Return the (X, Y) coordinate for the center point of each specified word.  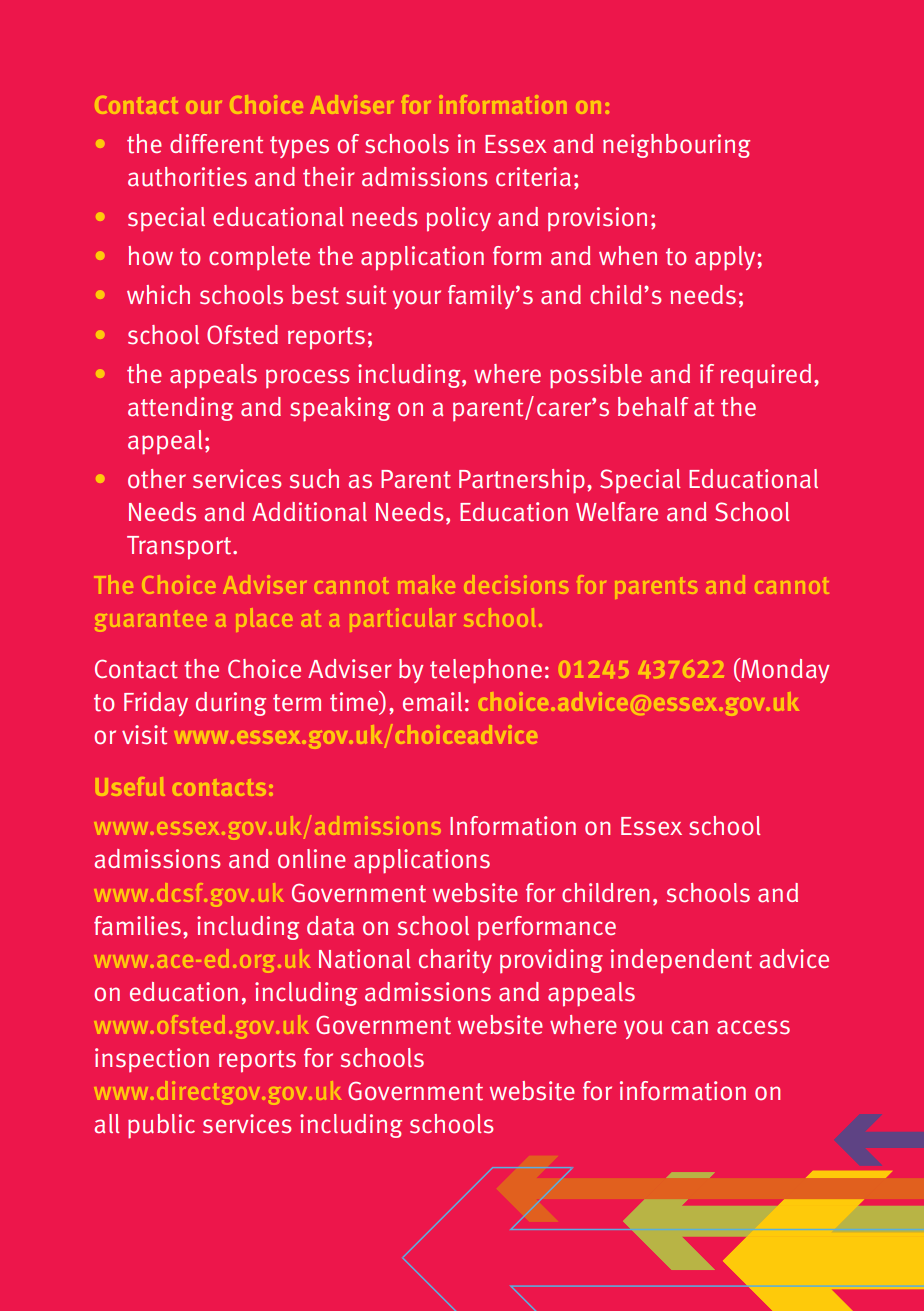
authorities (187, 177)
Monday (784, 670)
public (161, 1126)
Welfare (617, 512)
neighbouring (676, 146)
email (432, 702)
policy (459, 219)
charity (455, 961)
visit (144, 735)
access (753, 1027)
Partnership (522, 481)
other (157, 479)
